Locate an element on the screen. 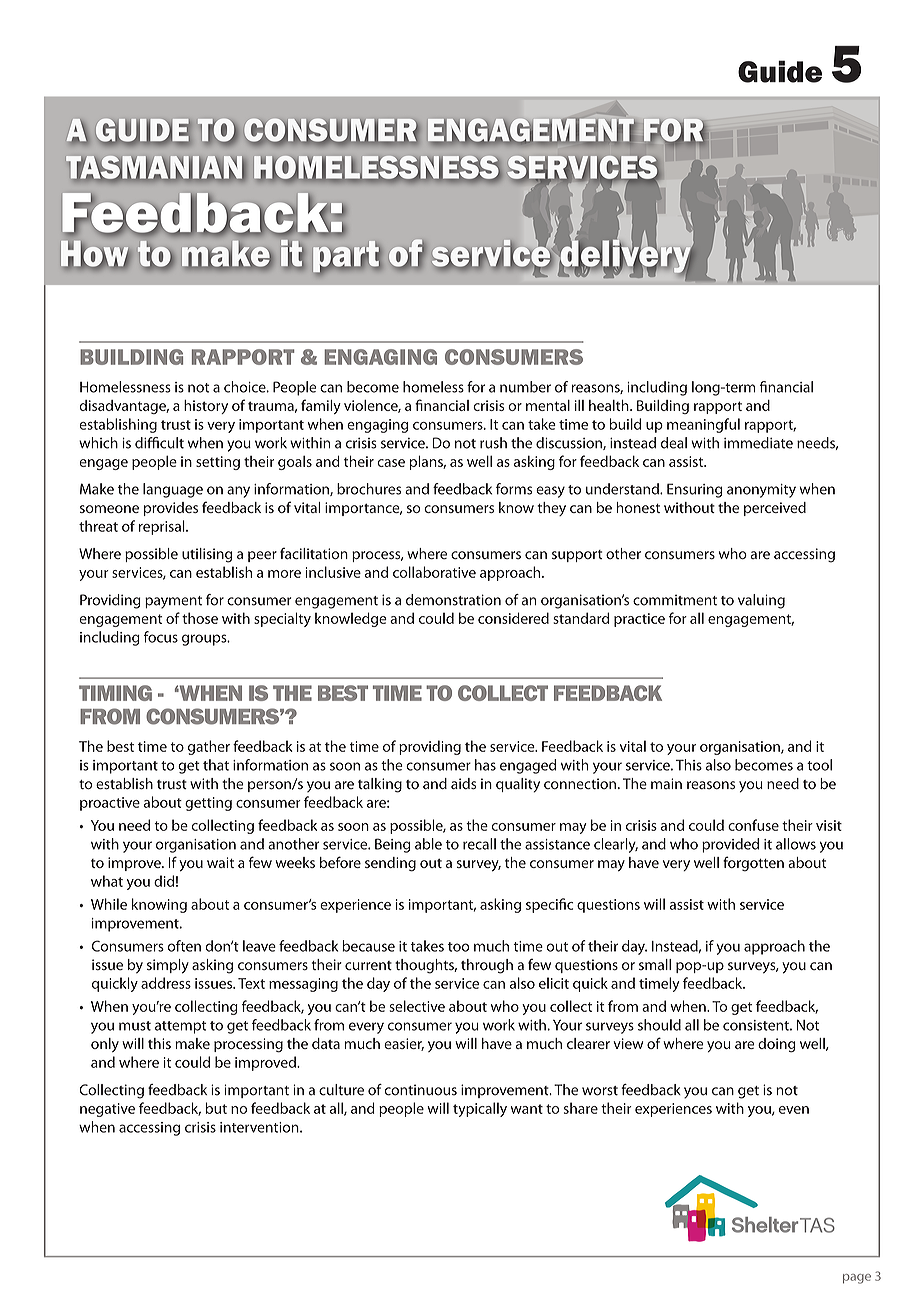  How is located at coordinates (94, 254).
